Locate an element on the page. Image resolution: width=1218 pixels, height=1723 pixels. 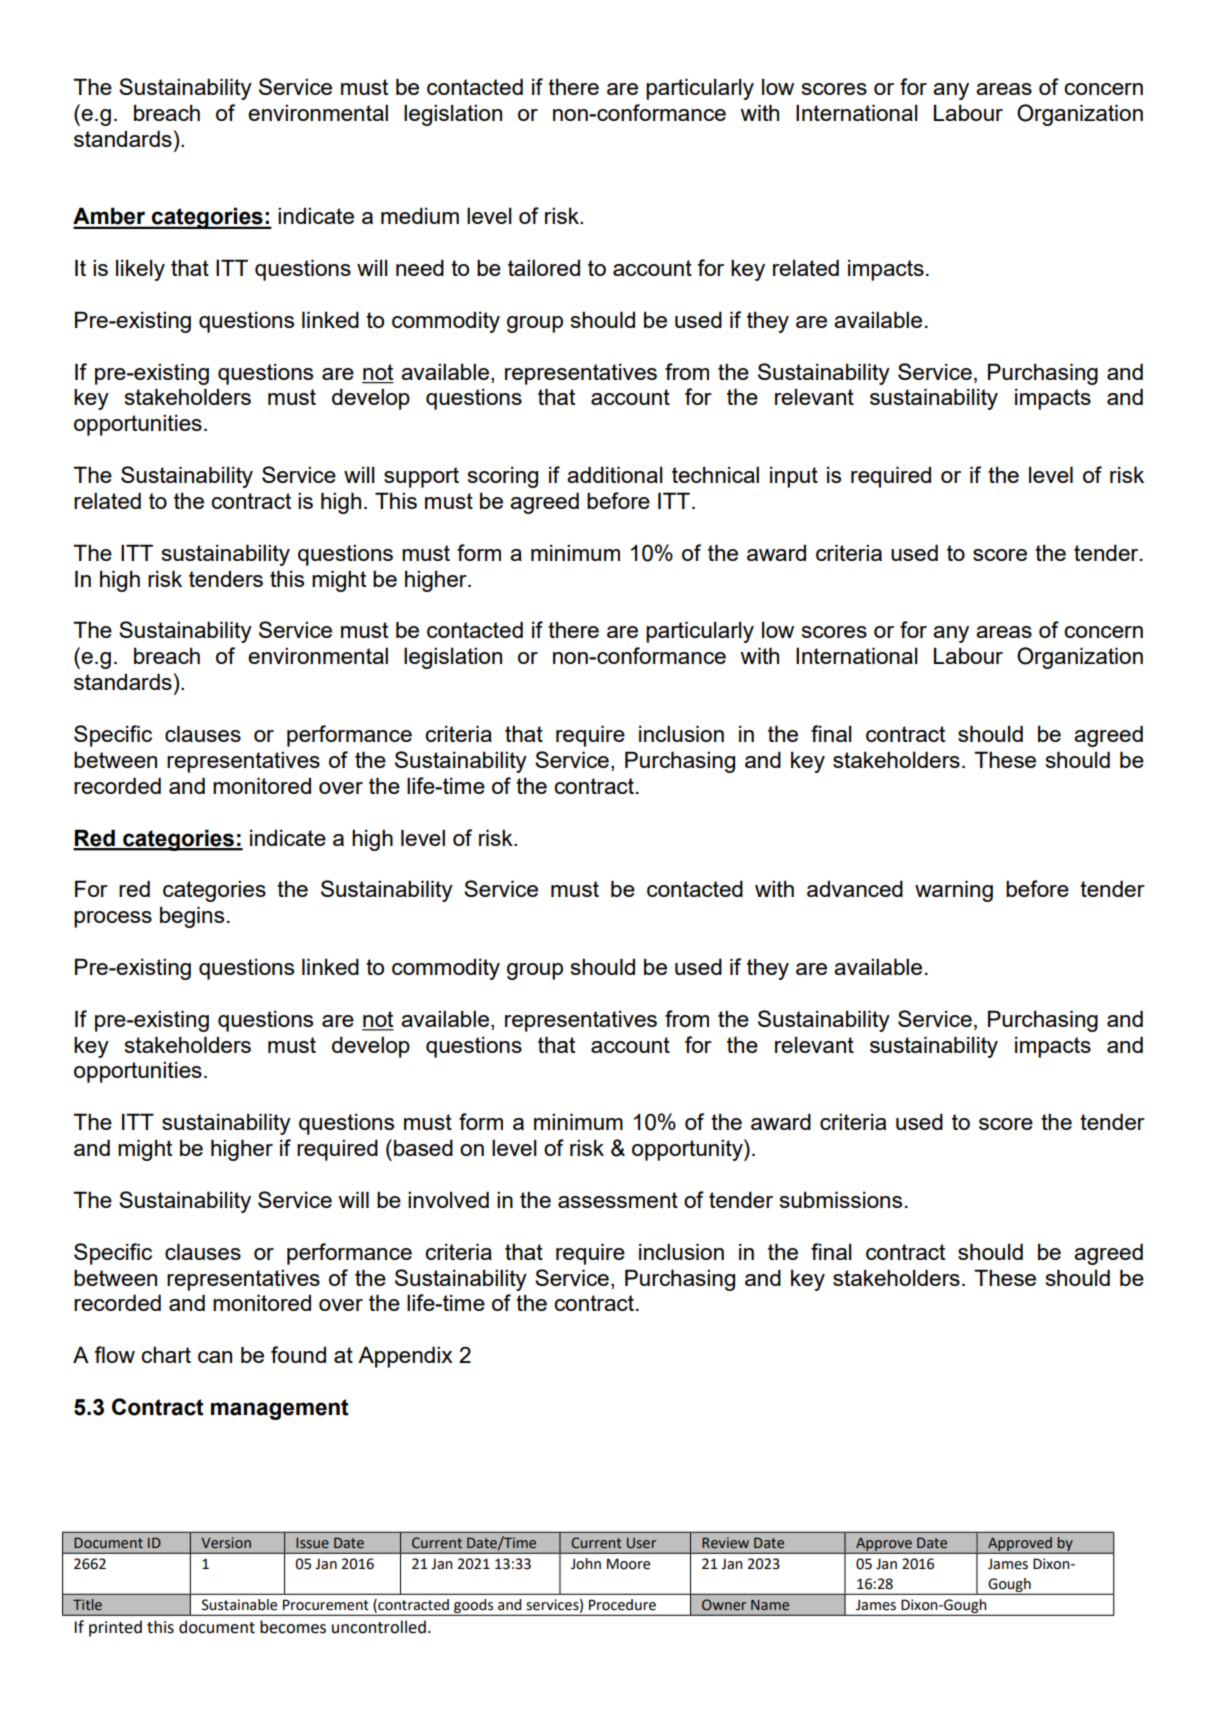
support is located at coordinates (421, 477).
